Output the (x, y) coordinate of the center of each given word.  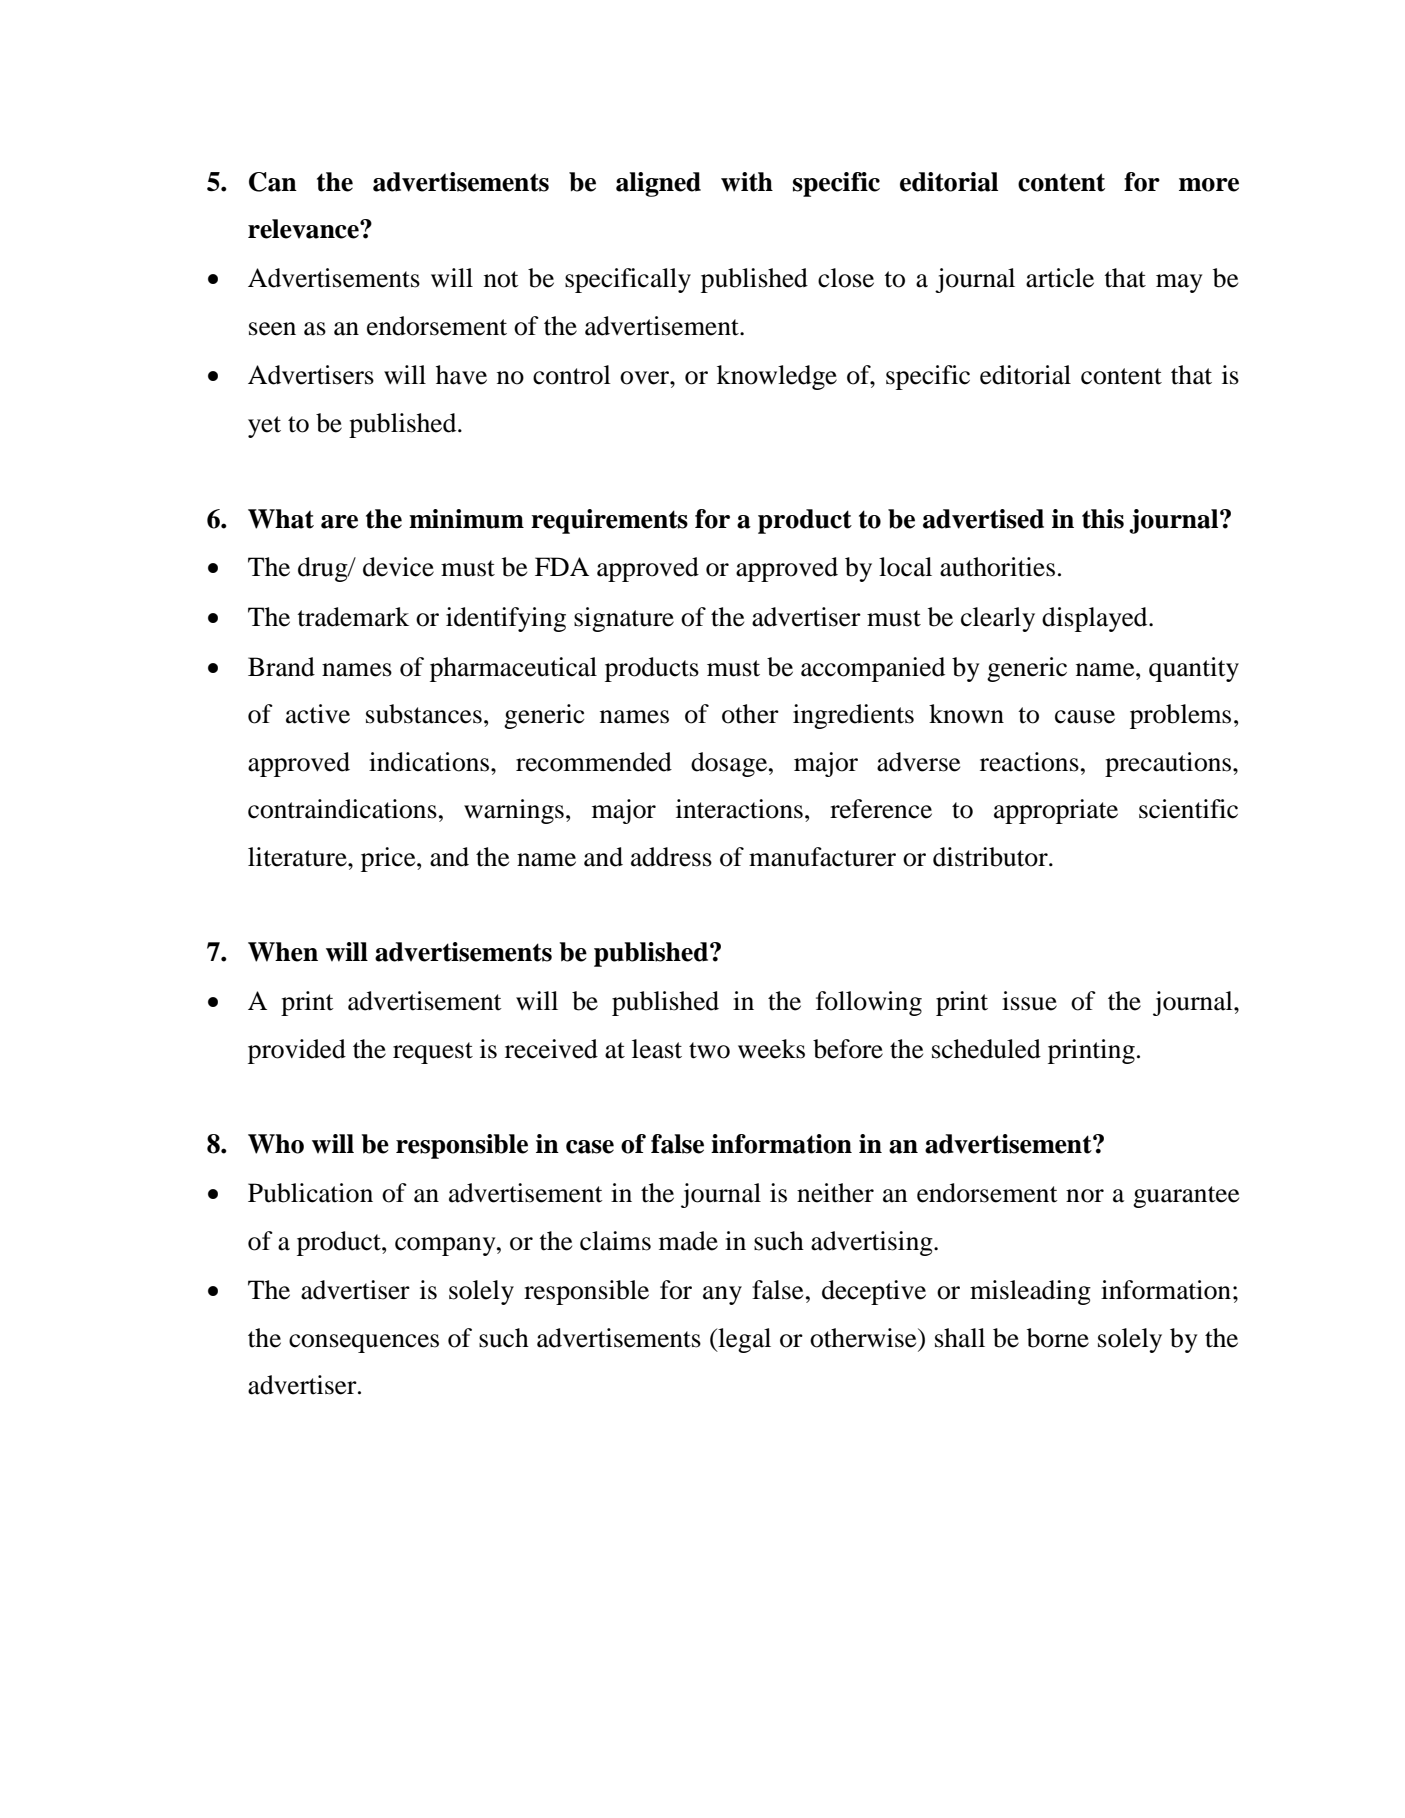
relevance (304, 229)
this (1103, 519)
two (709, 1050)
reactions (1029, 762)
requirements (609, 521)
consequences (364, 1343)
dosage (730, 764)
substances (424, 714)
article (1060, 278)
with (747, 182)
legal (743, 1340)
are (339, 522)
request (433, 1053)
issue (1029, 1001)
